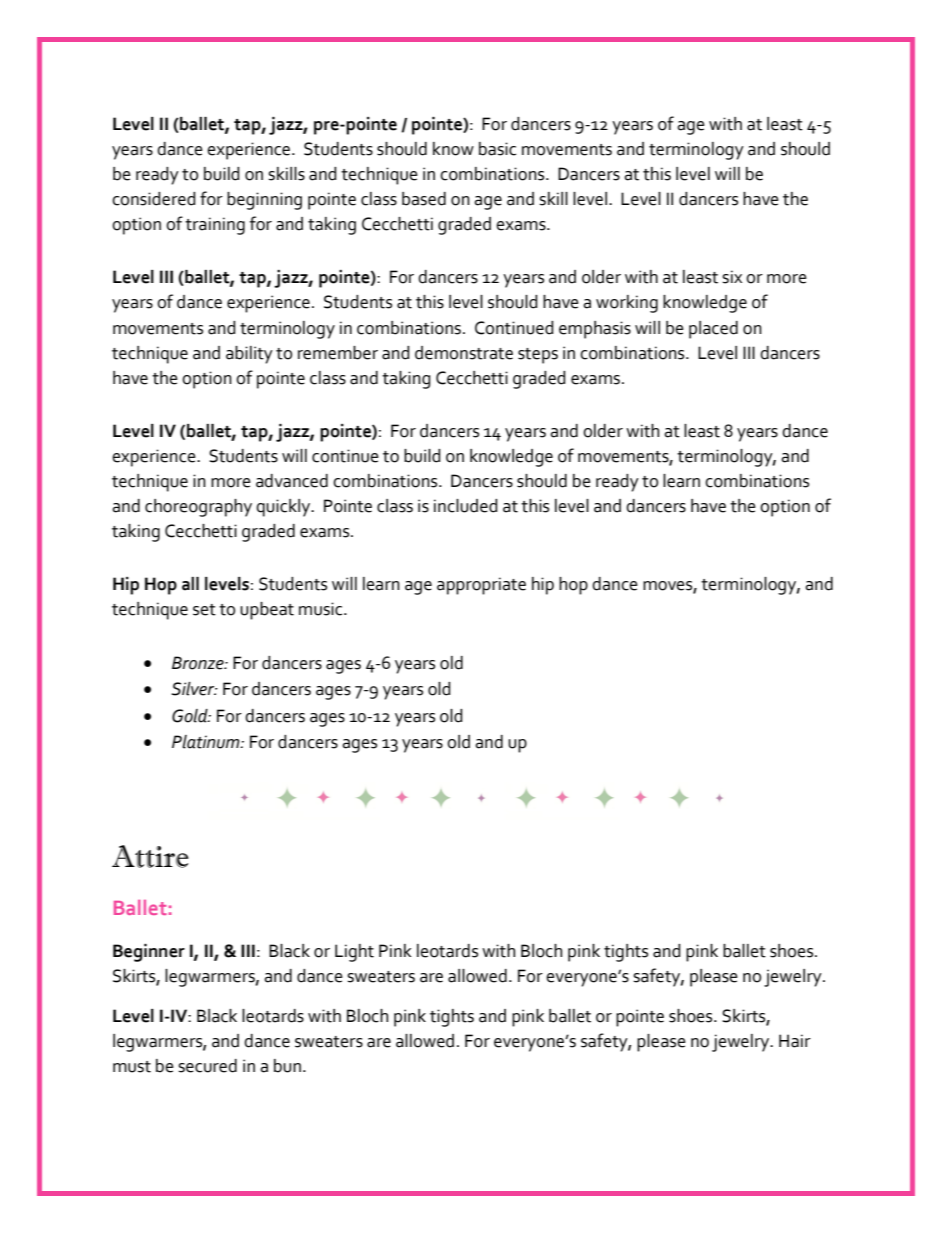 This screenshot has height=1233, width=952. Describe the element at coordinates (481, 586) in the screenshot. I see `appropriate` at that location.
